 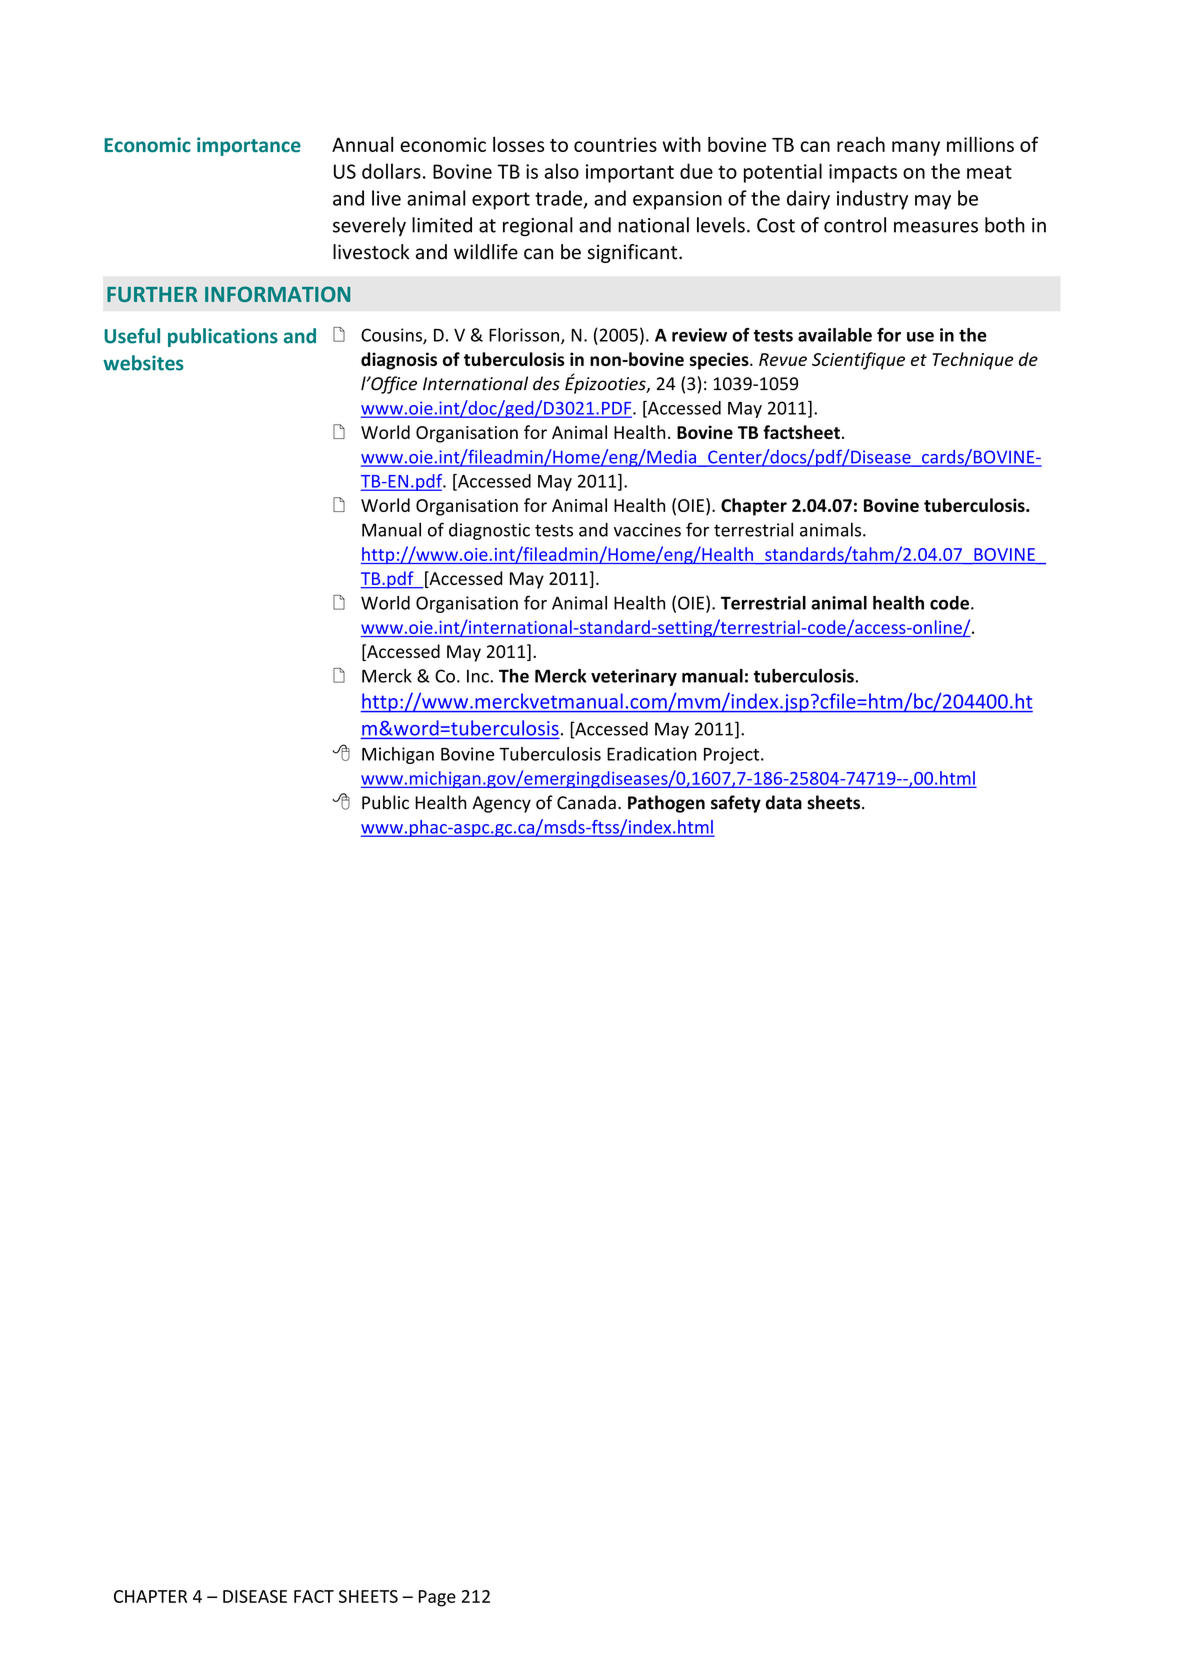 What do you see at coordinates (666, 804) in the document?
I see `Pathogen` at bounding box center [666, 804].
